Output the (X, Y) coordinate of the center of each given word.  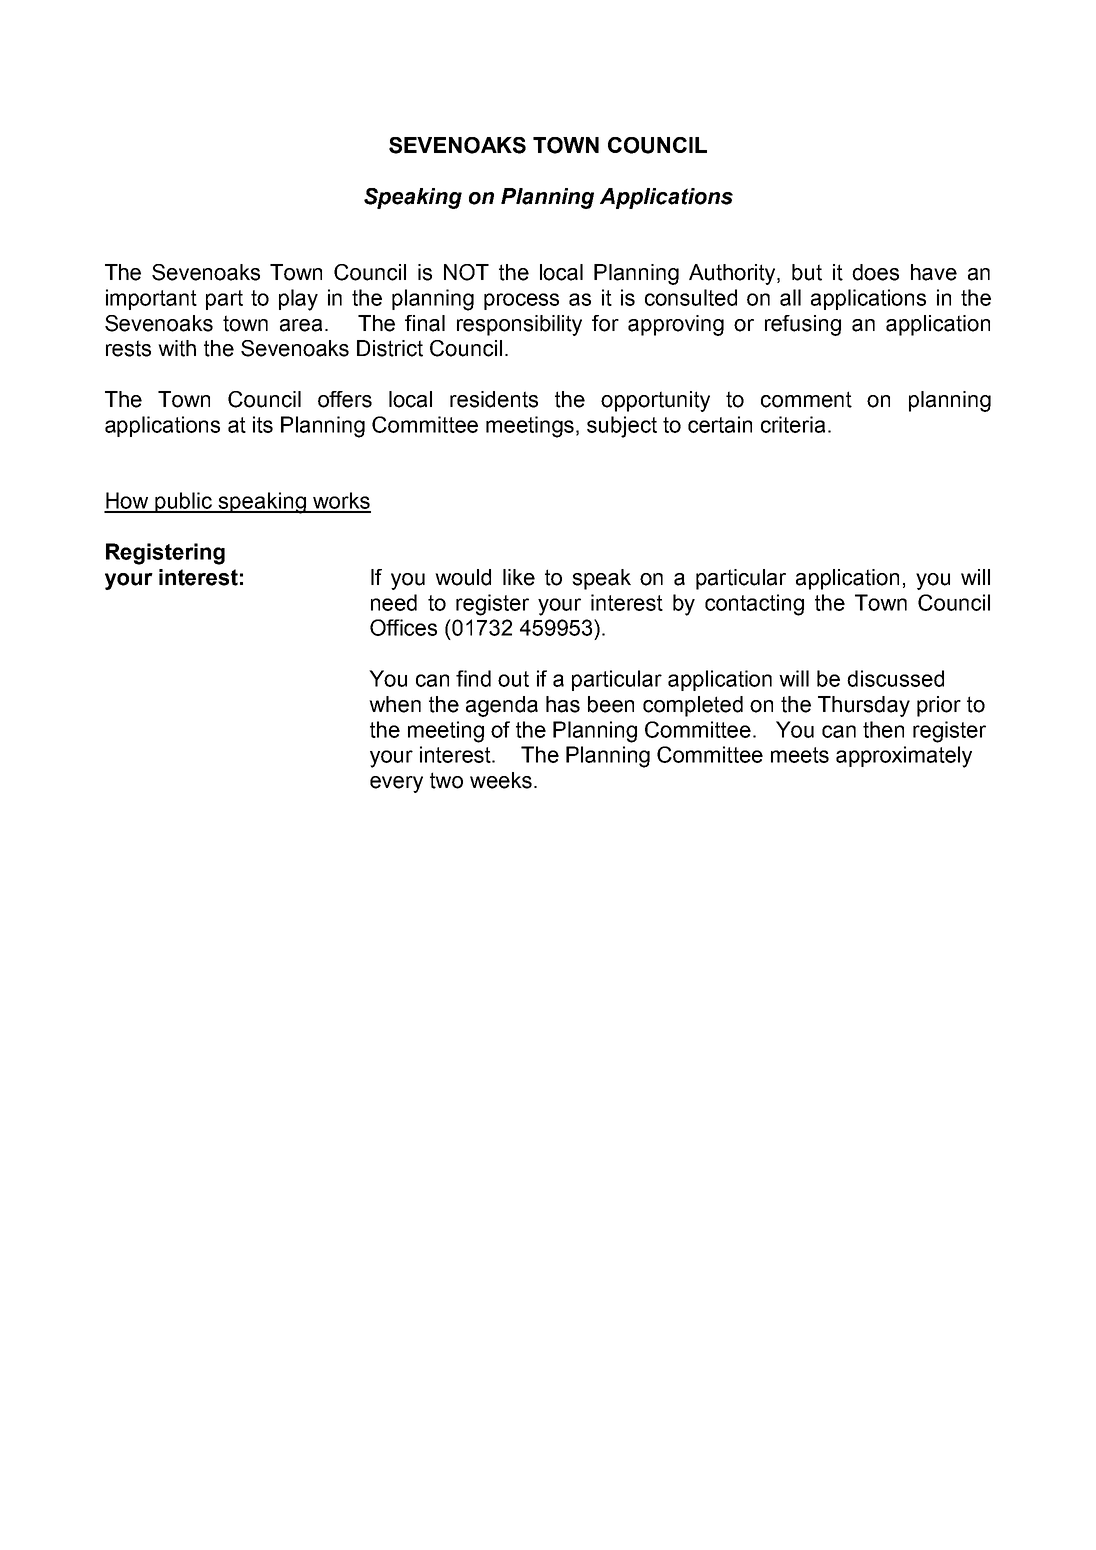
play (298, 300)
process (521, 301)
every (396, 784)
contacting (754, 605)
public (184, 502)
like (519, 577)
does (875, 272)
